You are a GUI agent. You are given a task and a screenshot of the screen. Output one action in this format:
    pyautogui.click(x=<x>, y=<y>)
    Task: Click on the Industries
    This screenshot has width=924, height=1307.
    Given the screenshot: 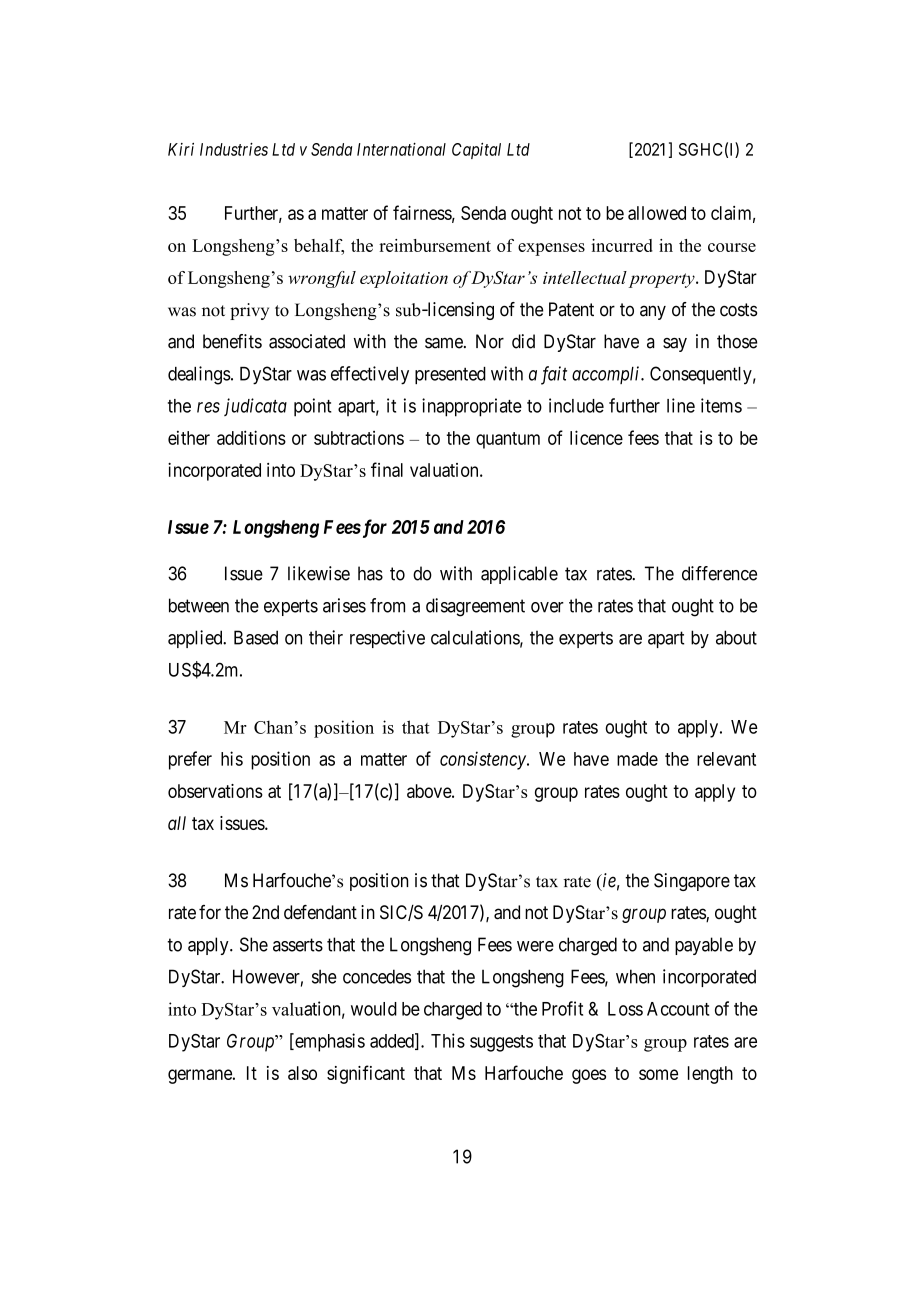 What is the action you would take?
    pyautogui.click(x=234, y=149)
